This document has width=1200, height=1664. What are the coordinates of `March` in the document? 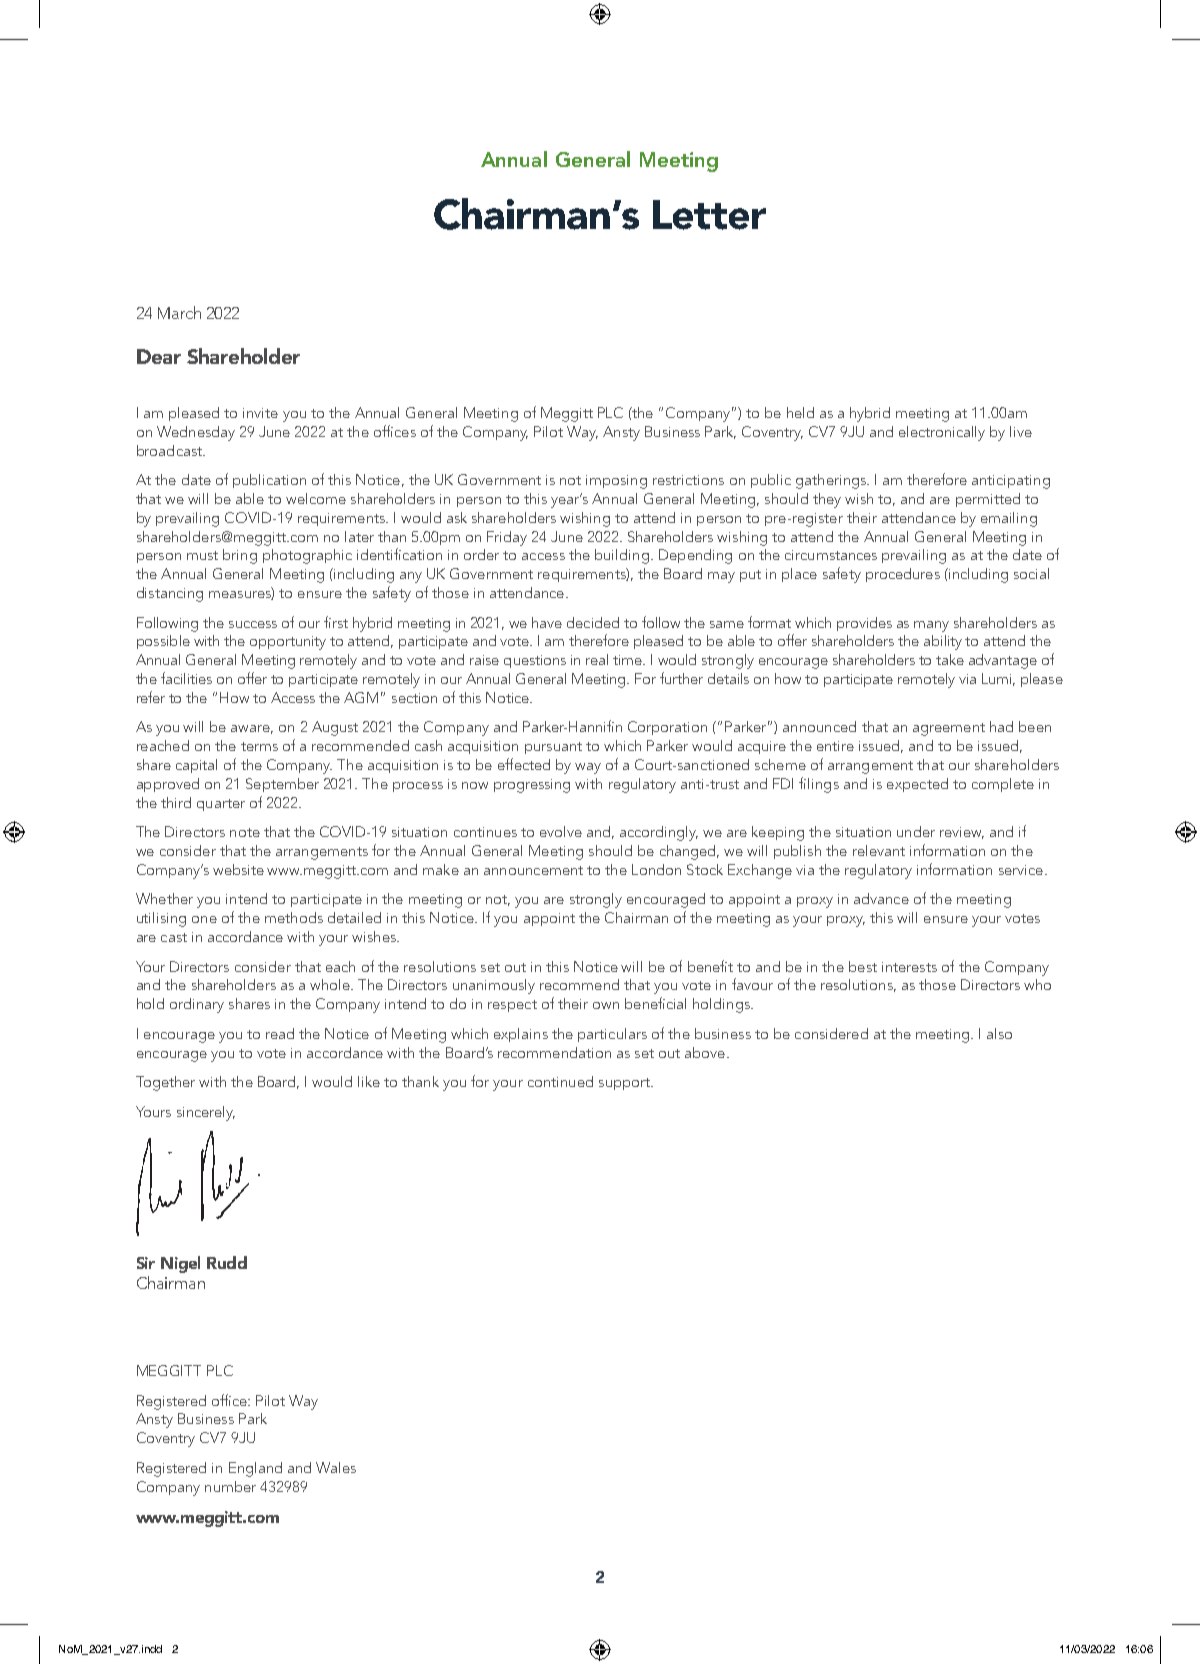 It's located at (179, 312).
